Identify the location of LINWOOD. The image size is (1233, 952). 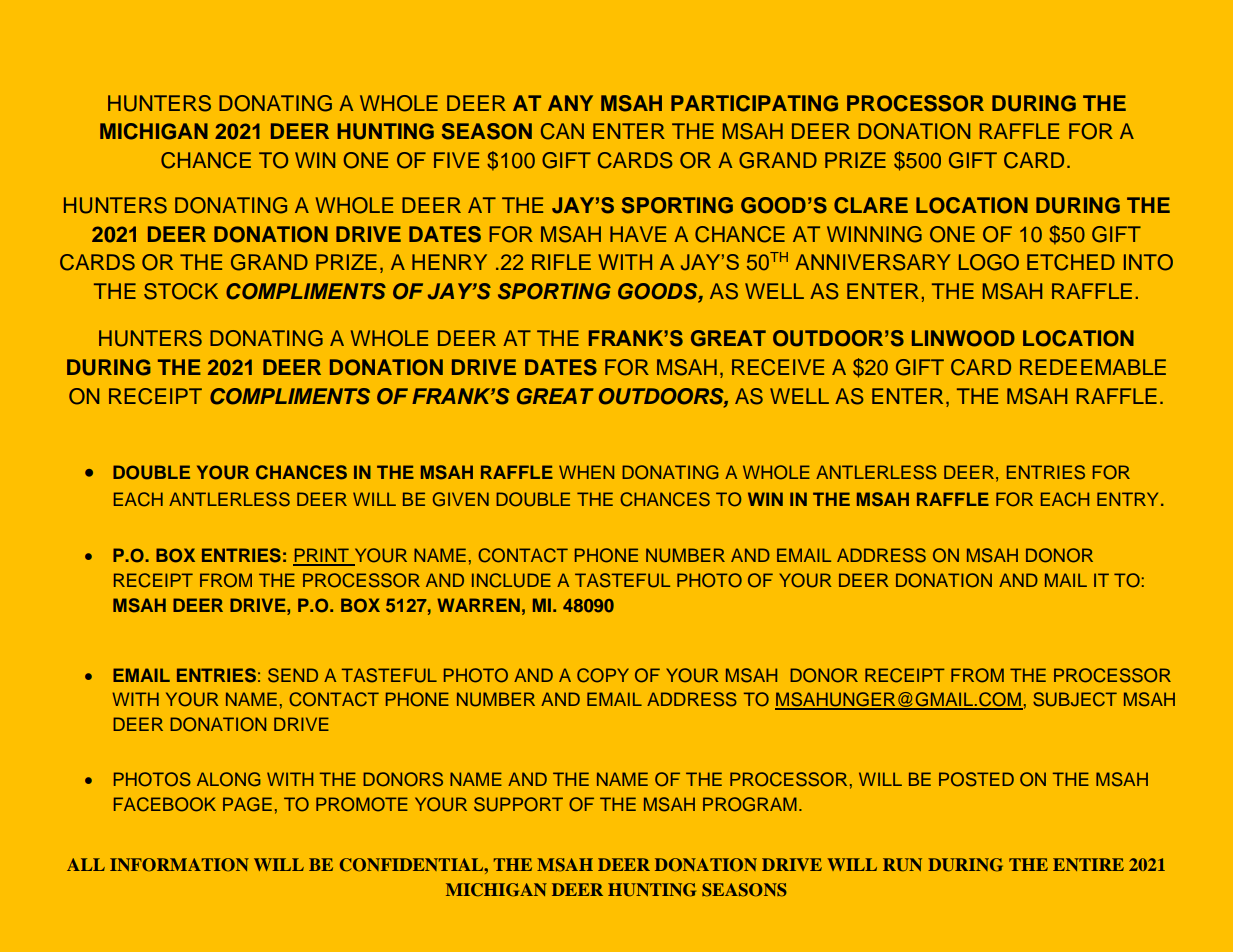
(963, 338).
